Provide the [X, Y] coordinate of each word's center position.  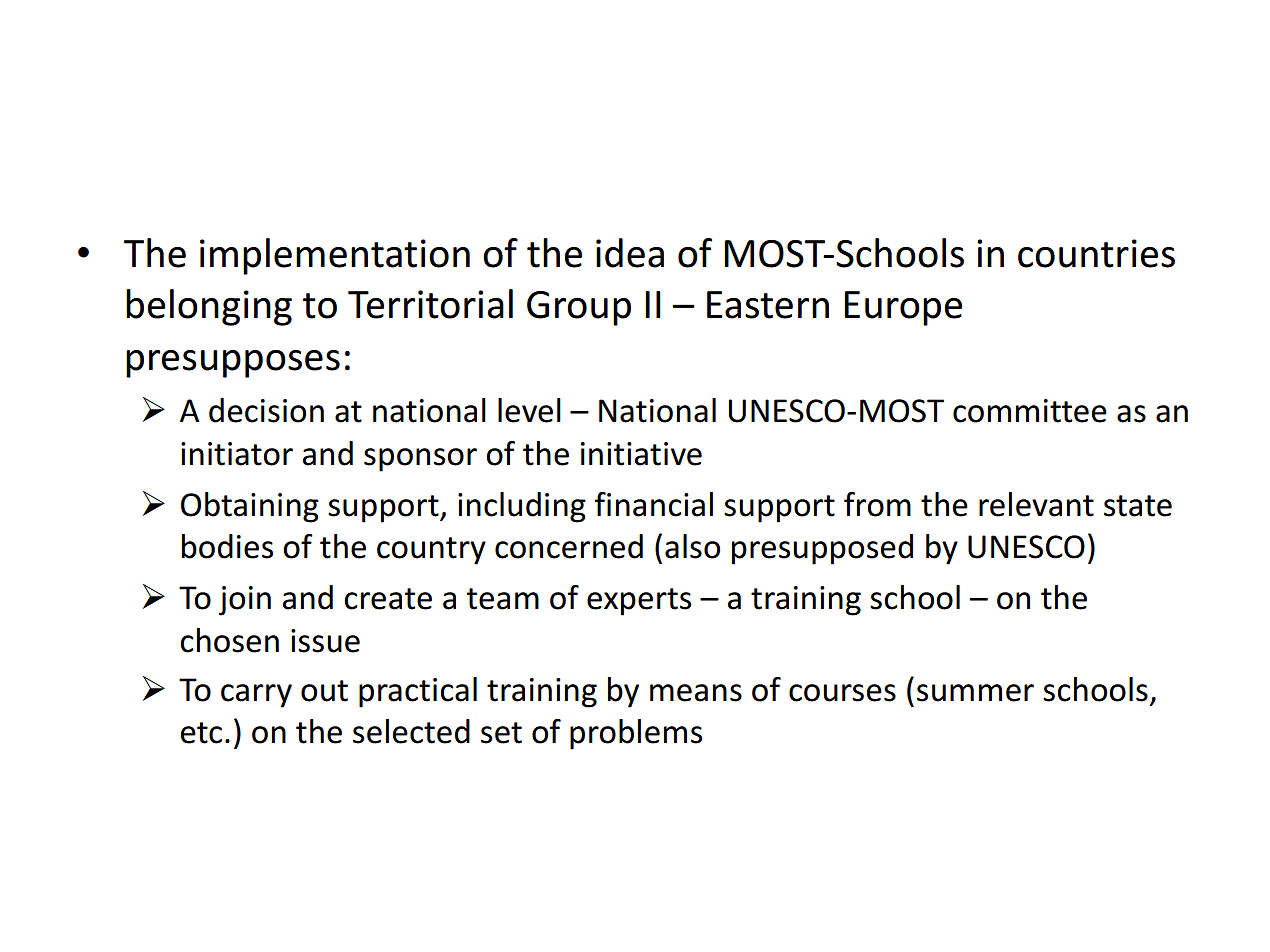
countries [1096, 253]
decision [266, 410]
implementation [335, 256]
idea [630, 253]
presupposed [822, 549]
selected [411, 731]
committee [1030, 411]
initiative [641, 454]
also [692, 546]
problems [636, 734]
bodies [227, 546]
